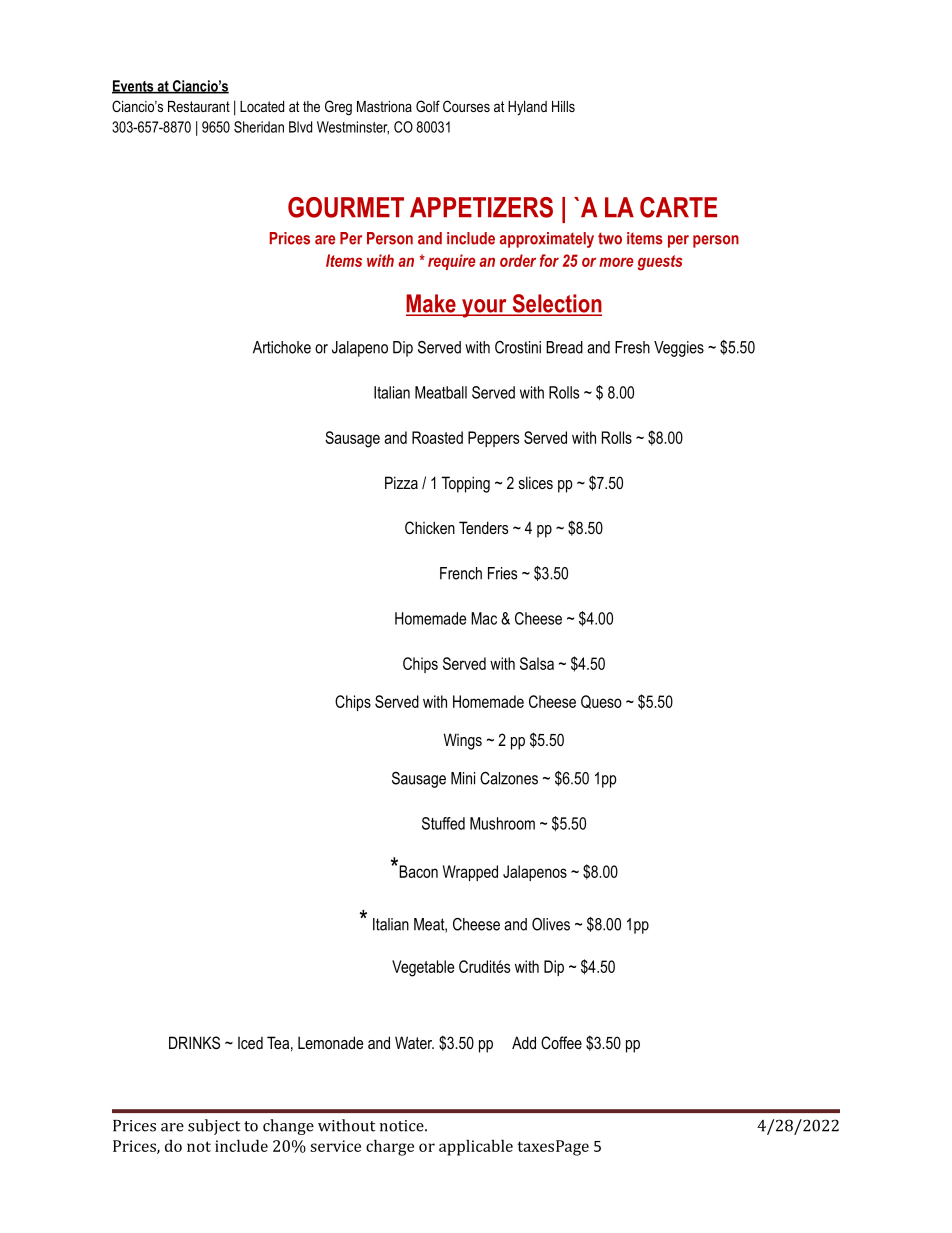 Image resolution: width=952 pixels, height=1233 pixels. I want to click on Hills, so click(563, 106).
